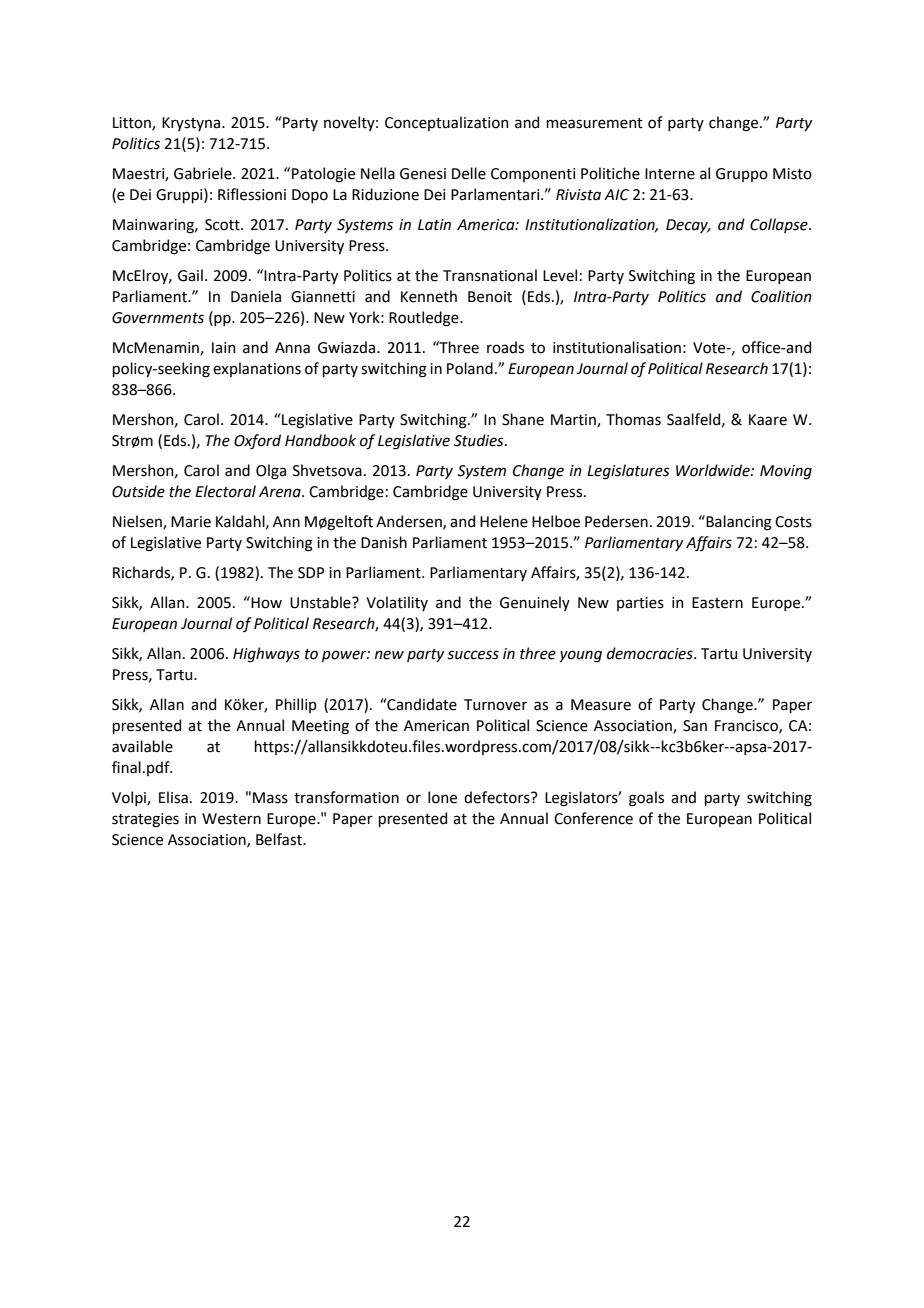 Image resolution: width=924 pixels, height=1308 pixels. What do you see at coordinates (480, 440) in the screenshot?
I see `Studies` at bounding box center [480, 440].
